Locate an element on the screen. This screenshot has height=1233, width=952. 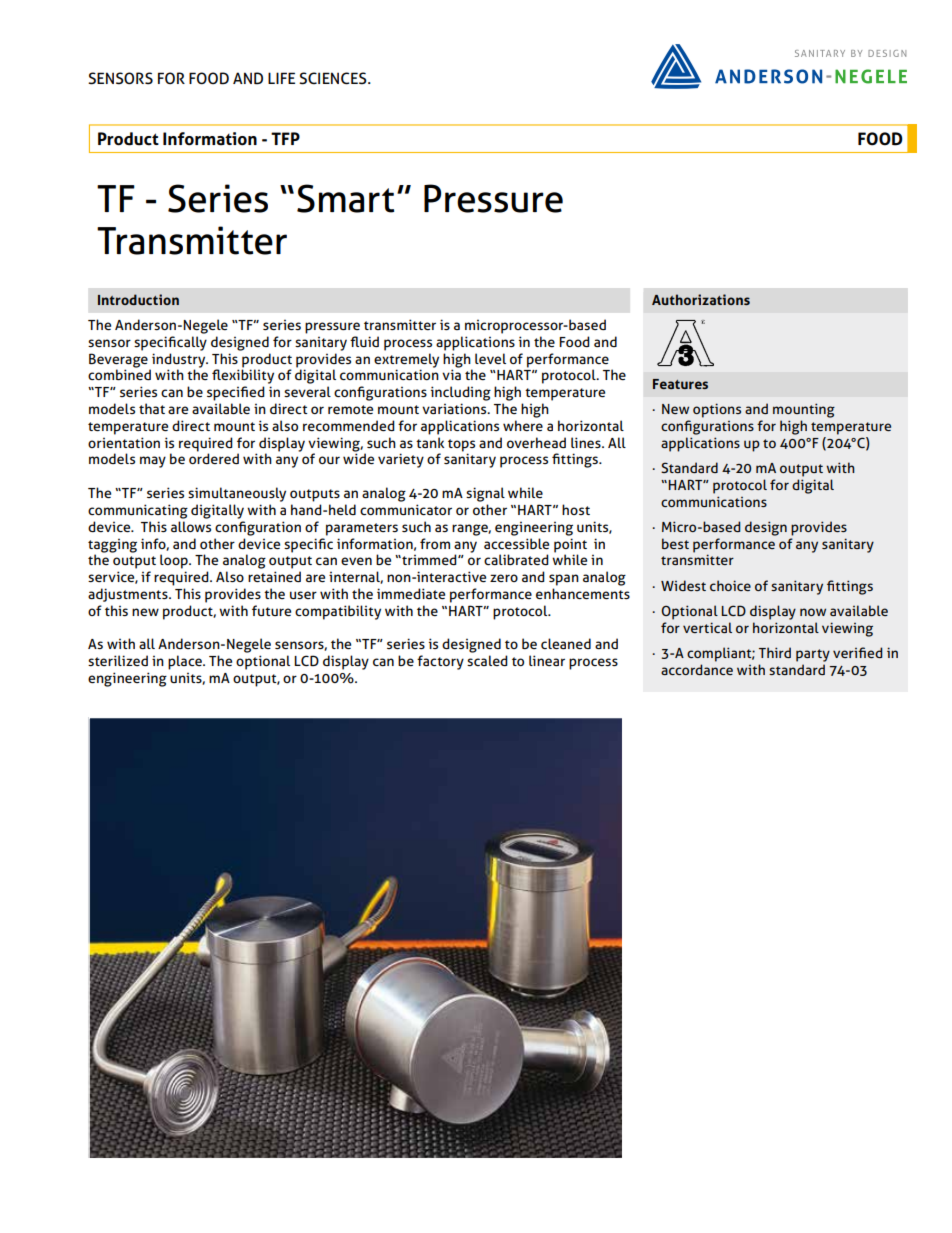
level is located at coordinates (490, 358).
